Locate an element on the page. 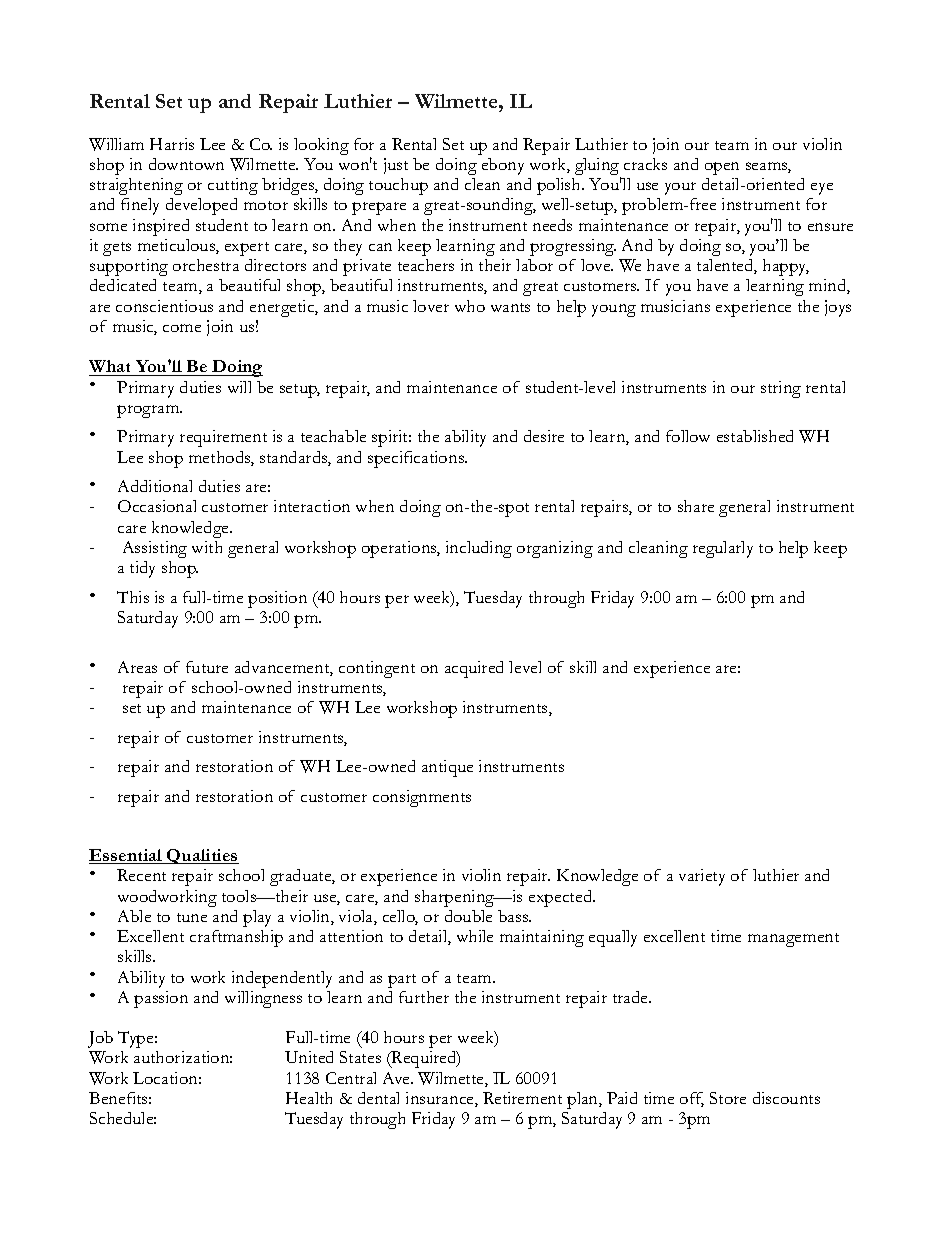 Image resolution: width=952 pixels, height=1233 pixels. ebony is located at coordinates (503, 166).
